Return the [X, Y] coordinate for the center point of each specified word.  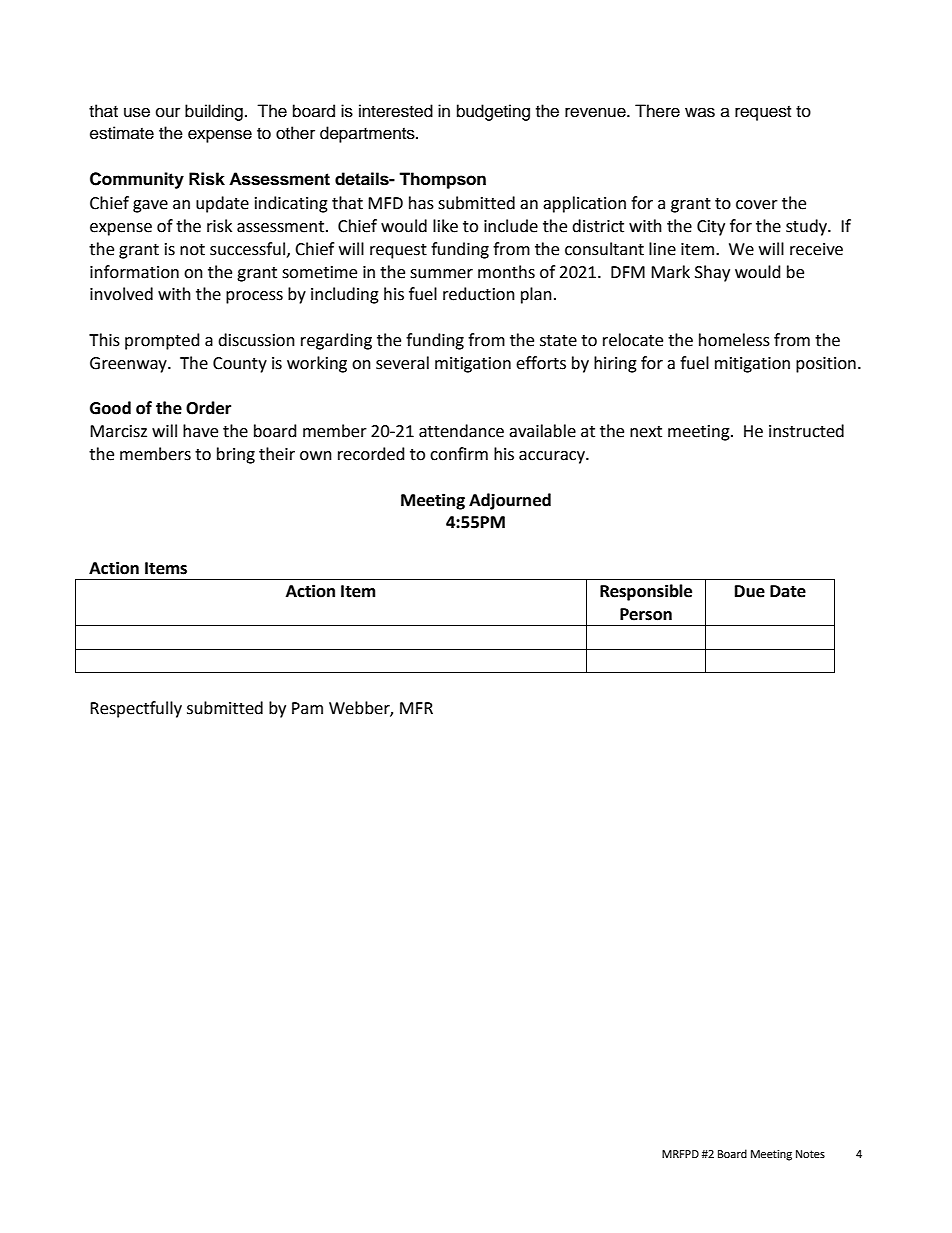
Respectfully [136, 709]
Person [646, 614]
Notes [810, 1154]
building [214, 112]
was [700, 112]
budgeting [493, 112]
